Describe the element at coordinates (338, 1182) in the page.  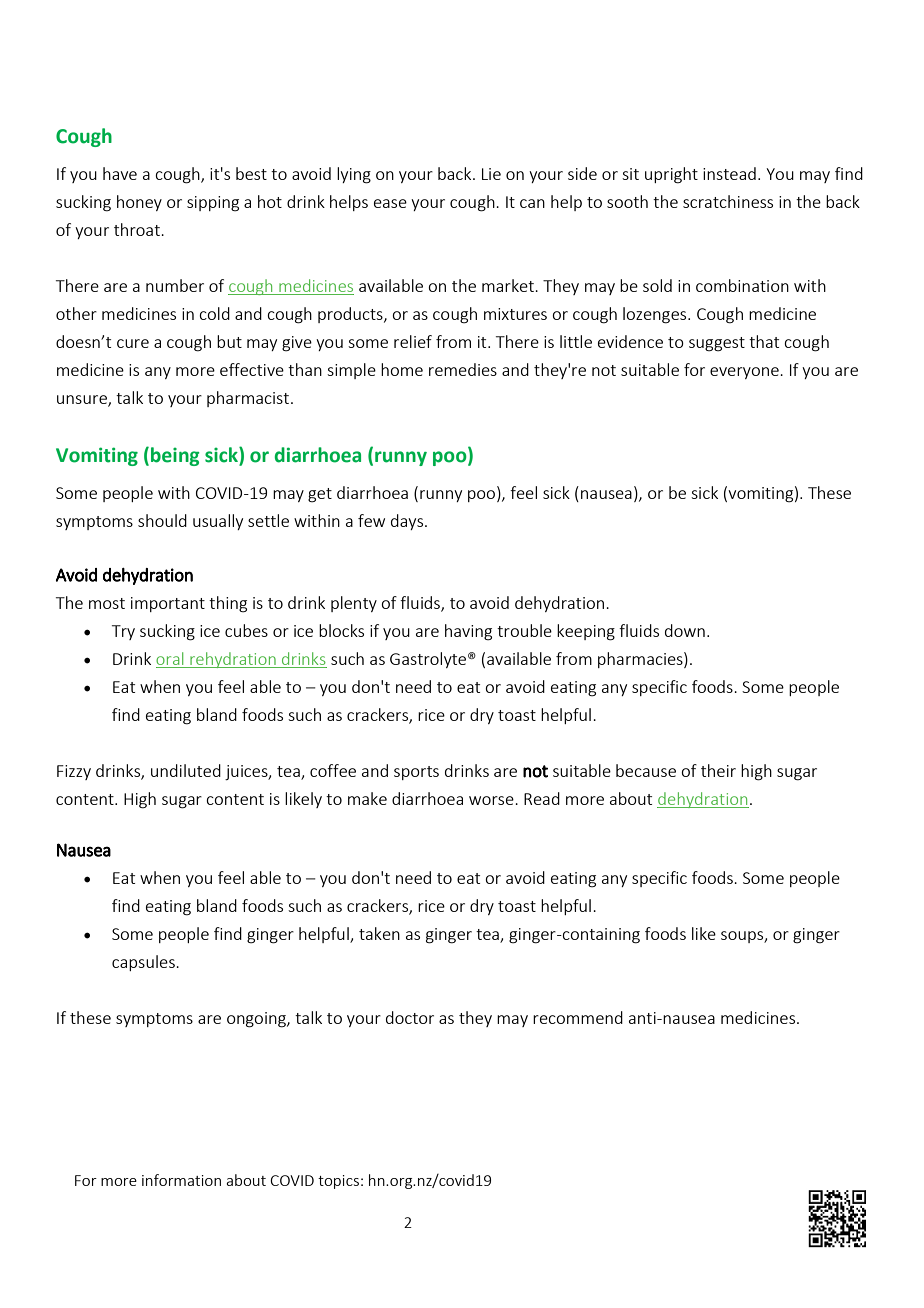
I see `topics` at that location.
